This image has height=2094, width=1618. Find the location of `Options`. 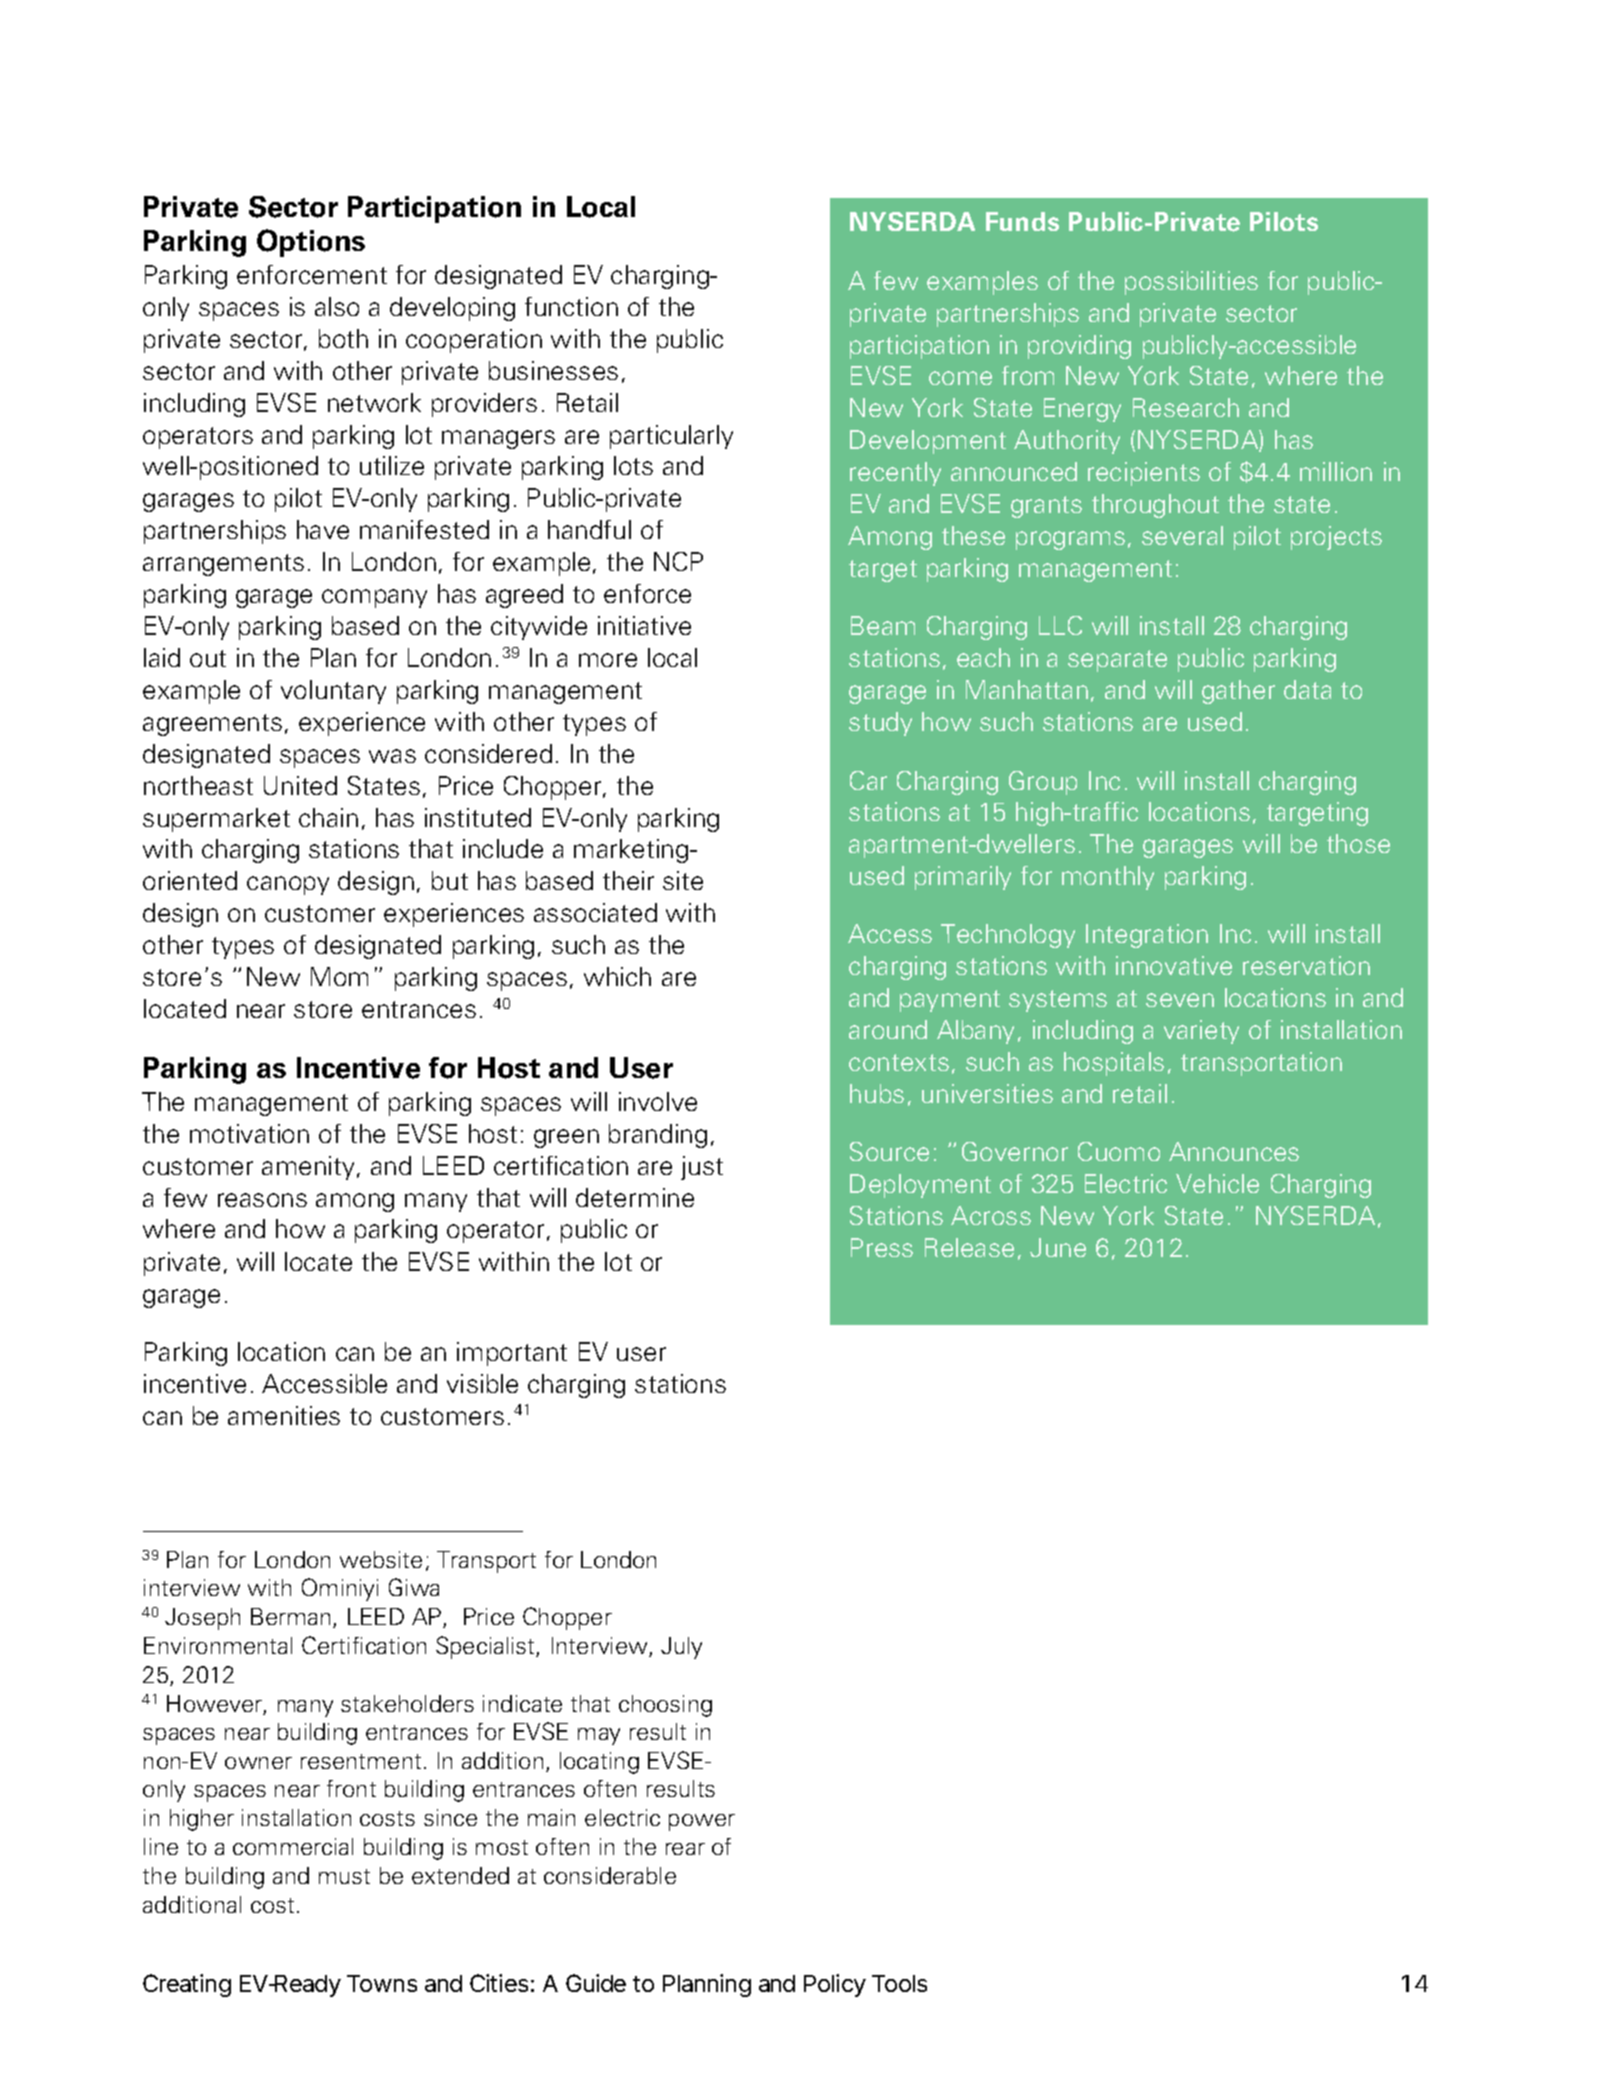

Options is located at coordinates (311, 243).
